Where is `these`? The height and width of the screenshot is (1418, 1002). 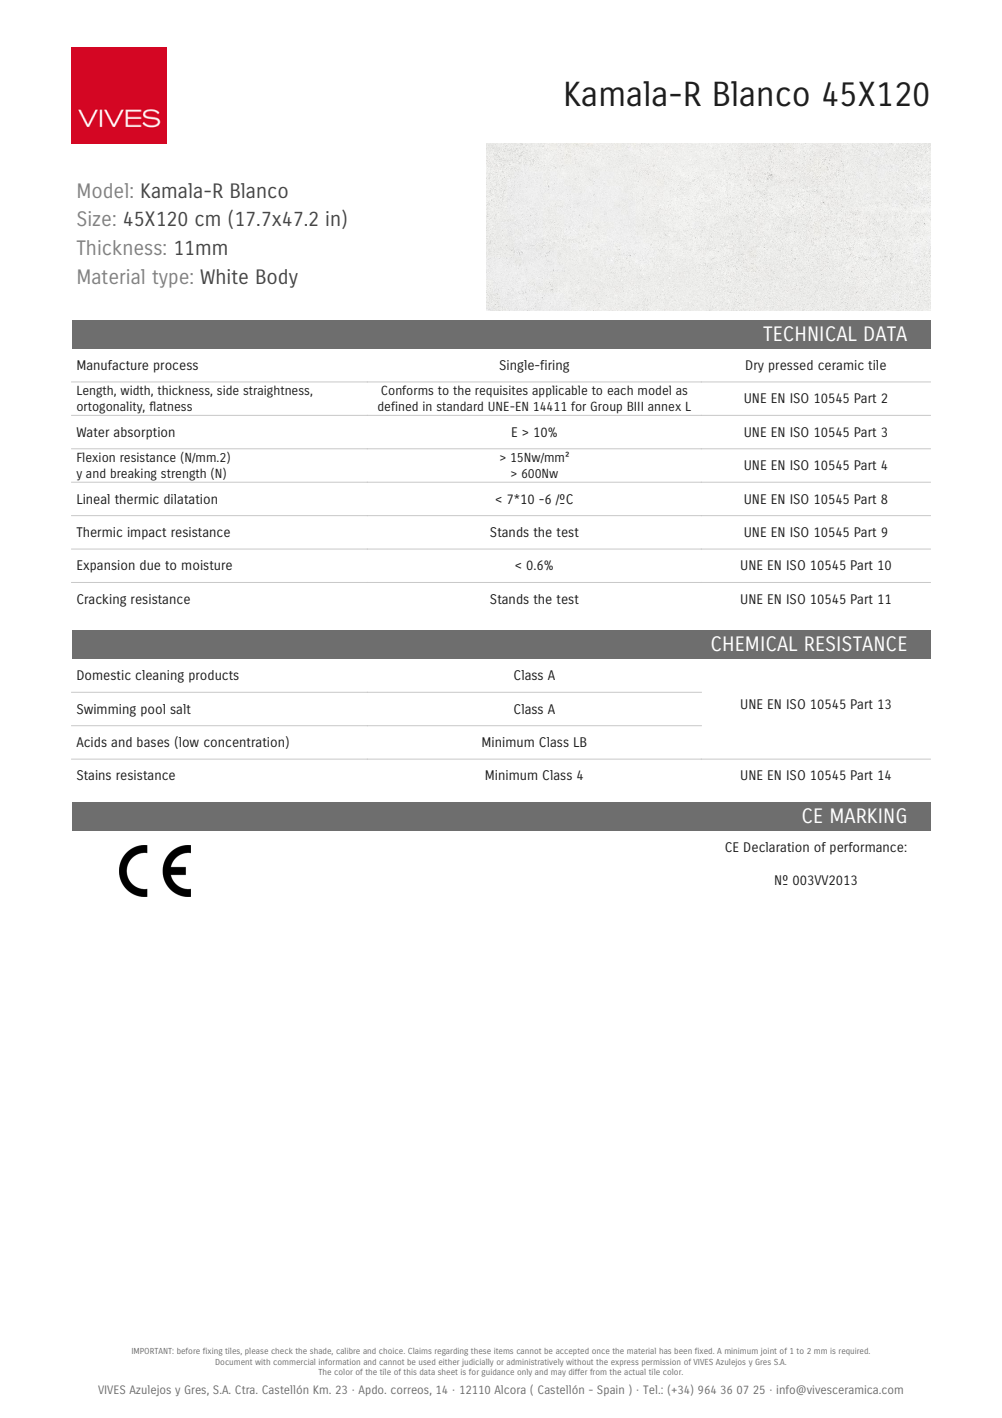 these is located at coordinates (481, 1351).
